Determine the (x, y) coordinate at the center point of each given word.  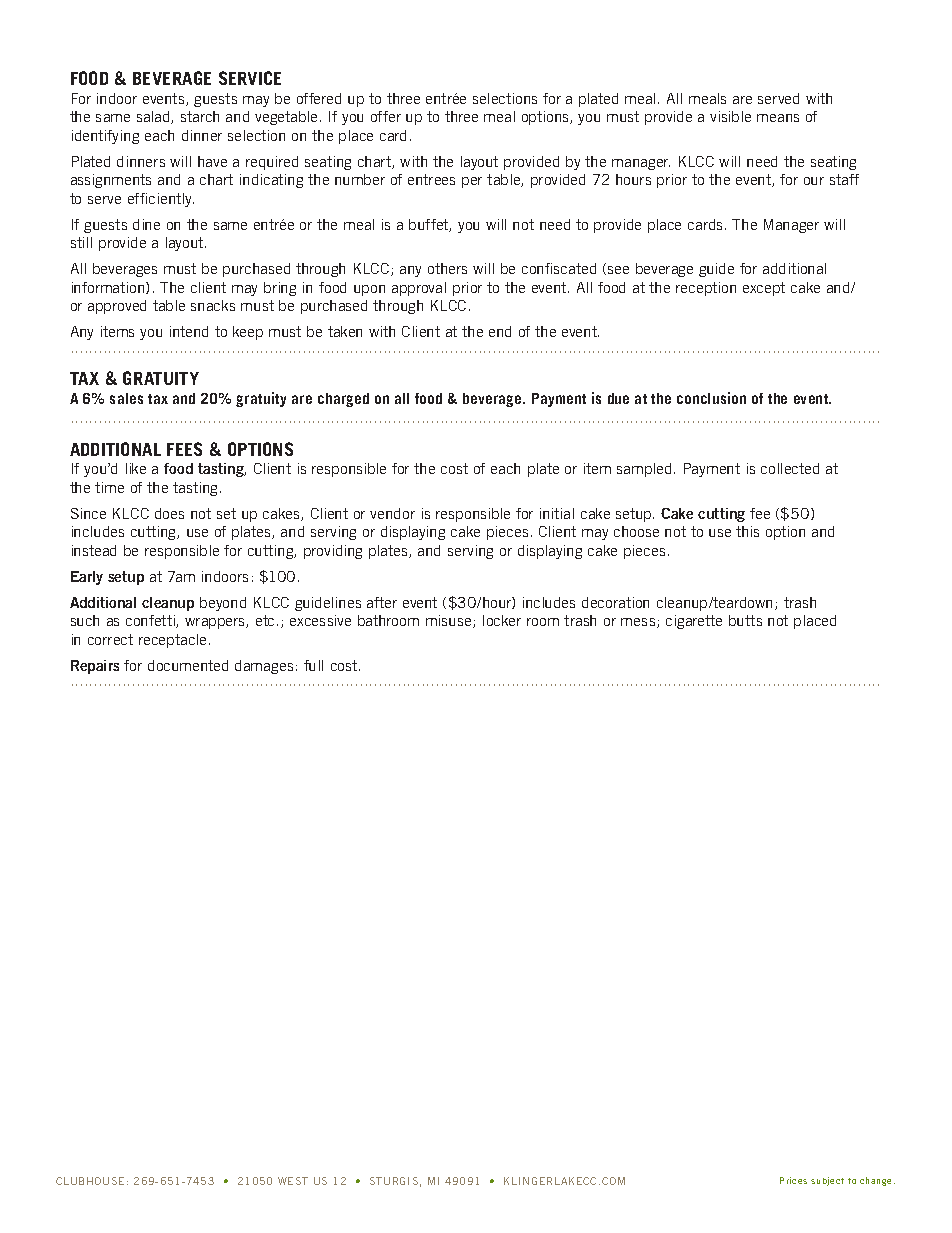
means (778, 118)
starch (200, 116)
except (764, 289)
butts (745, 620)
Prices (793, 1180)
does (169, 513)
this (747, 531)
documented (188, 665)
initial (557, 513)
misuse (450, 621)
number (360, 179)
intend (189, 331)
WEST (293, 1181)
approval (419, 289)
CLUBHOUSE (90, 1181)
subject (827, 1181)
